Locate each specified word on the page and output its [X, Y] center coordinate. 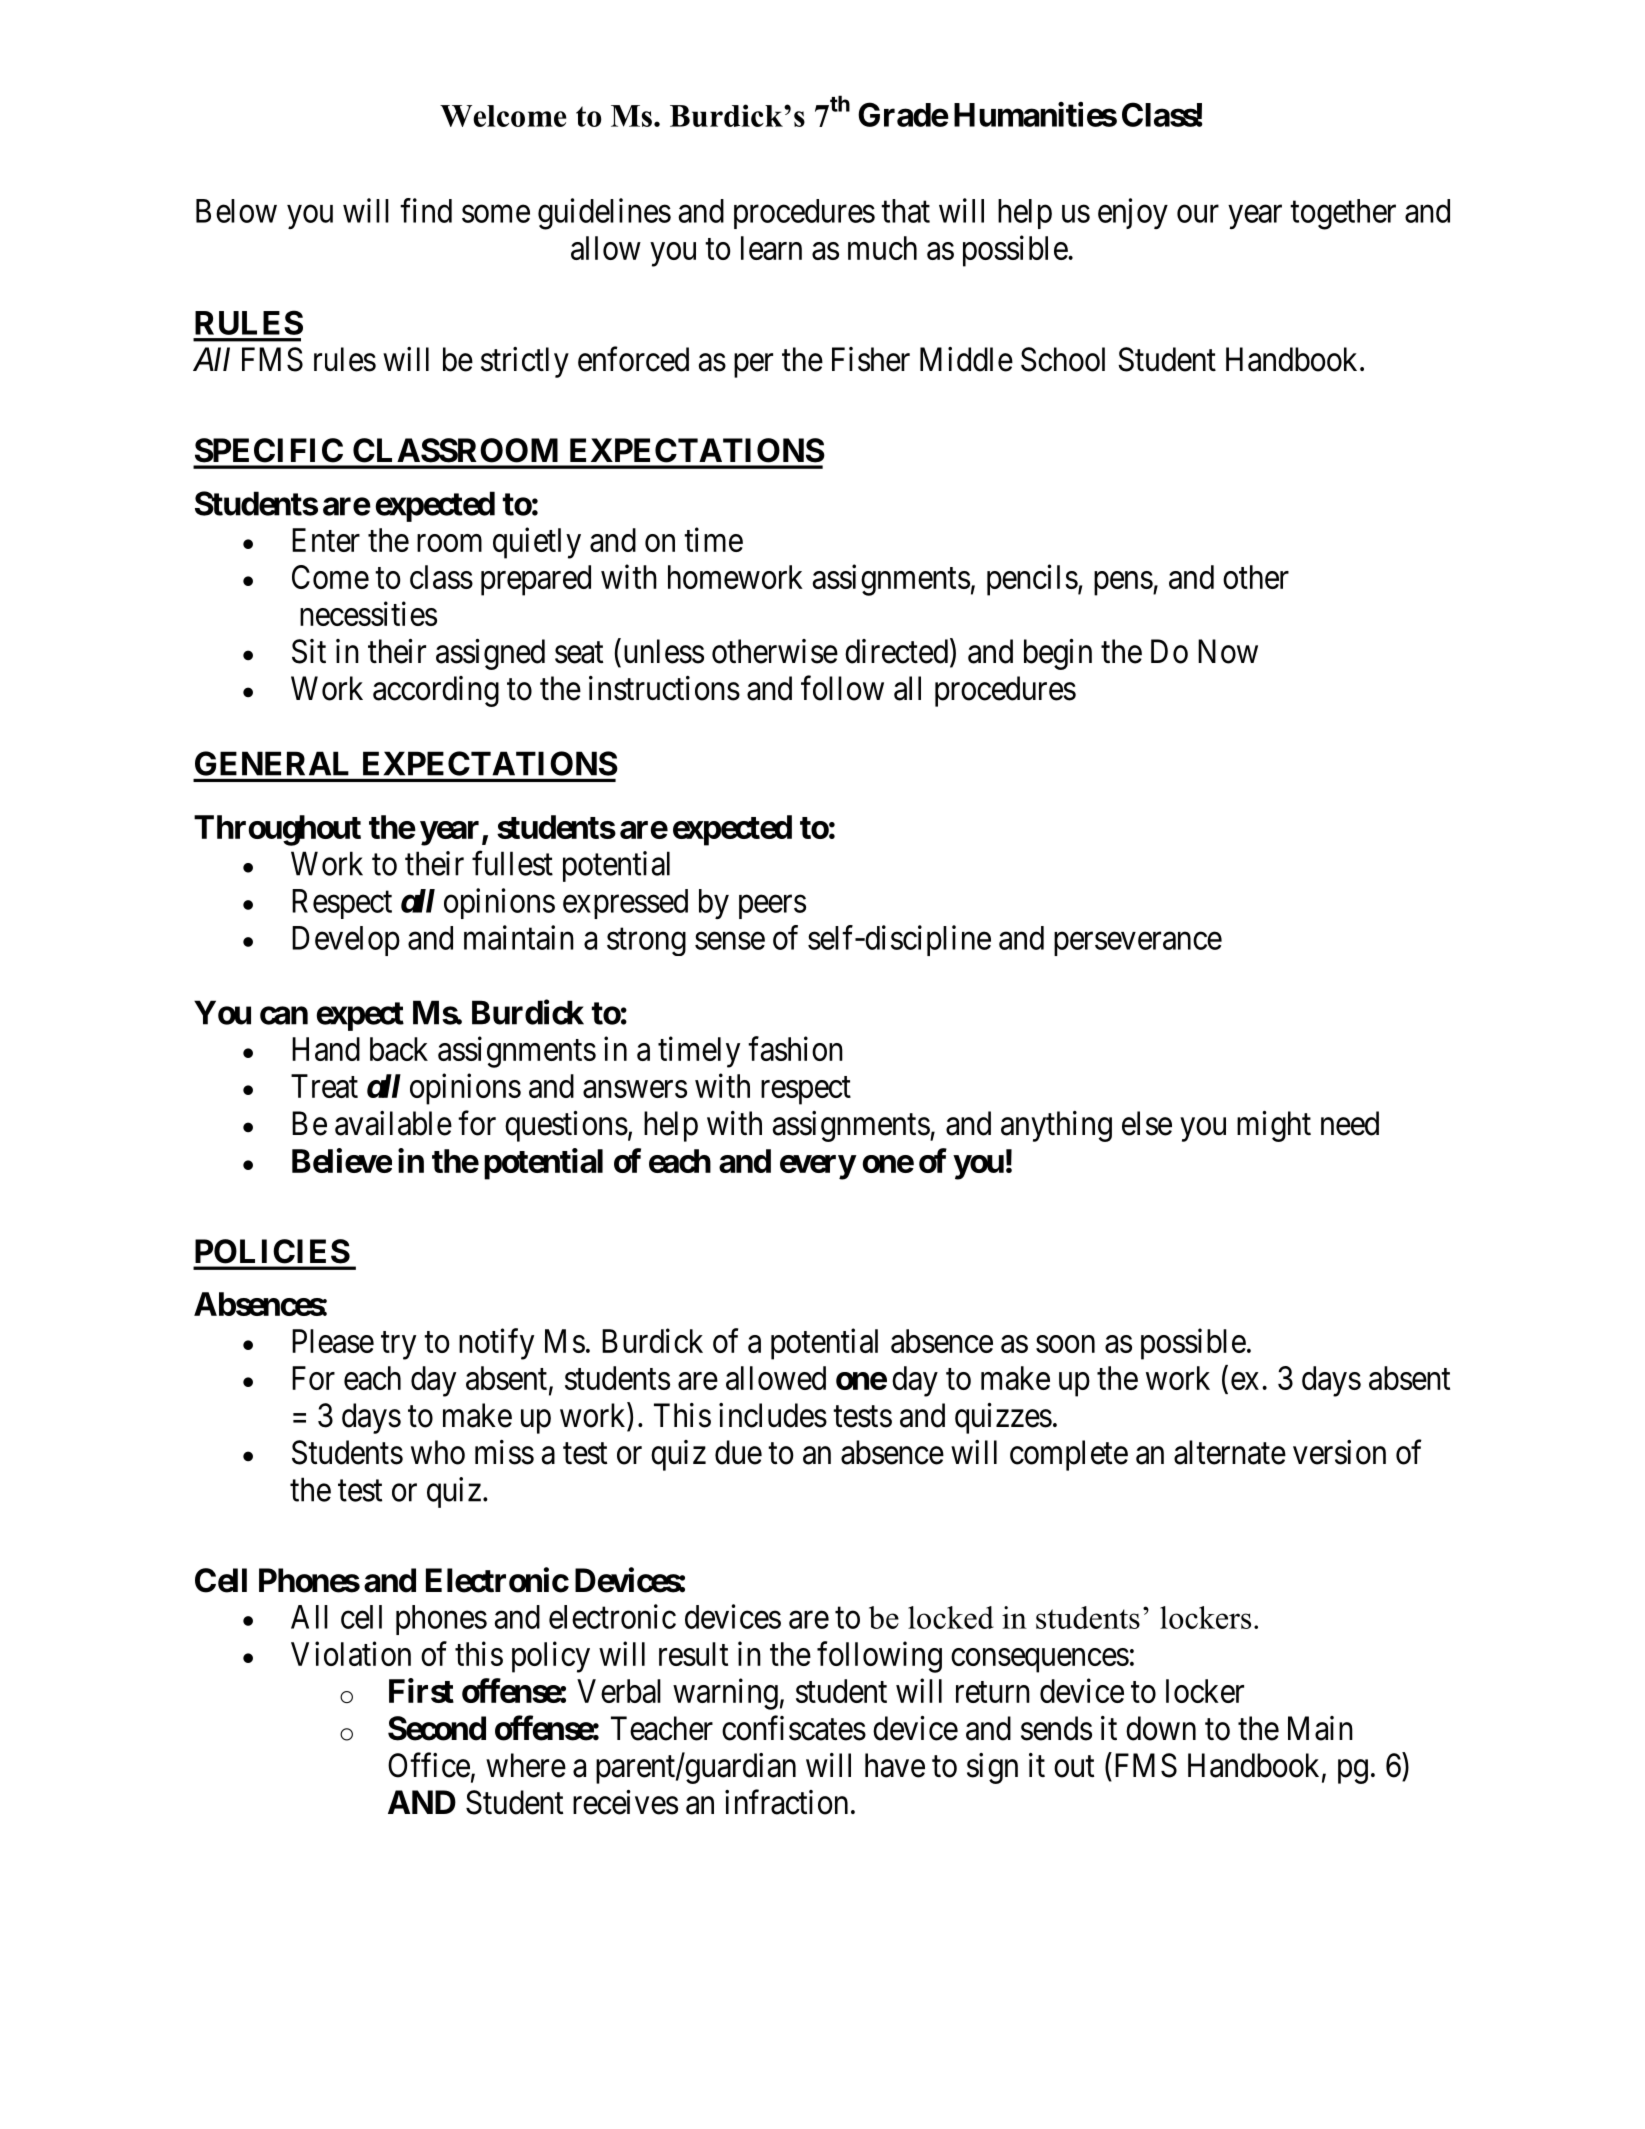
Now [1228, 651]
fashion [795, 1048]
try [398, 1346]
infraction [786, 1802]
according [436, 691]
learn [771, 248]
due [738, 1452]
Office [429, 1765]
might [1274, 1126]
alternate [1230, 1452]
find [426, 210]
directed [898, 652]
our [1198, 214]
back [399, 1049]
